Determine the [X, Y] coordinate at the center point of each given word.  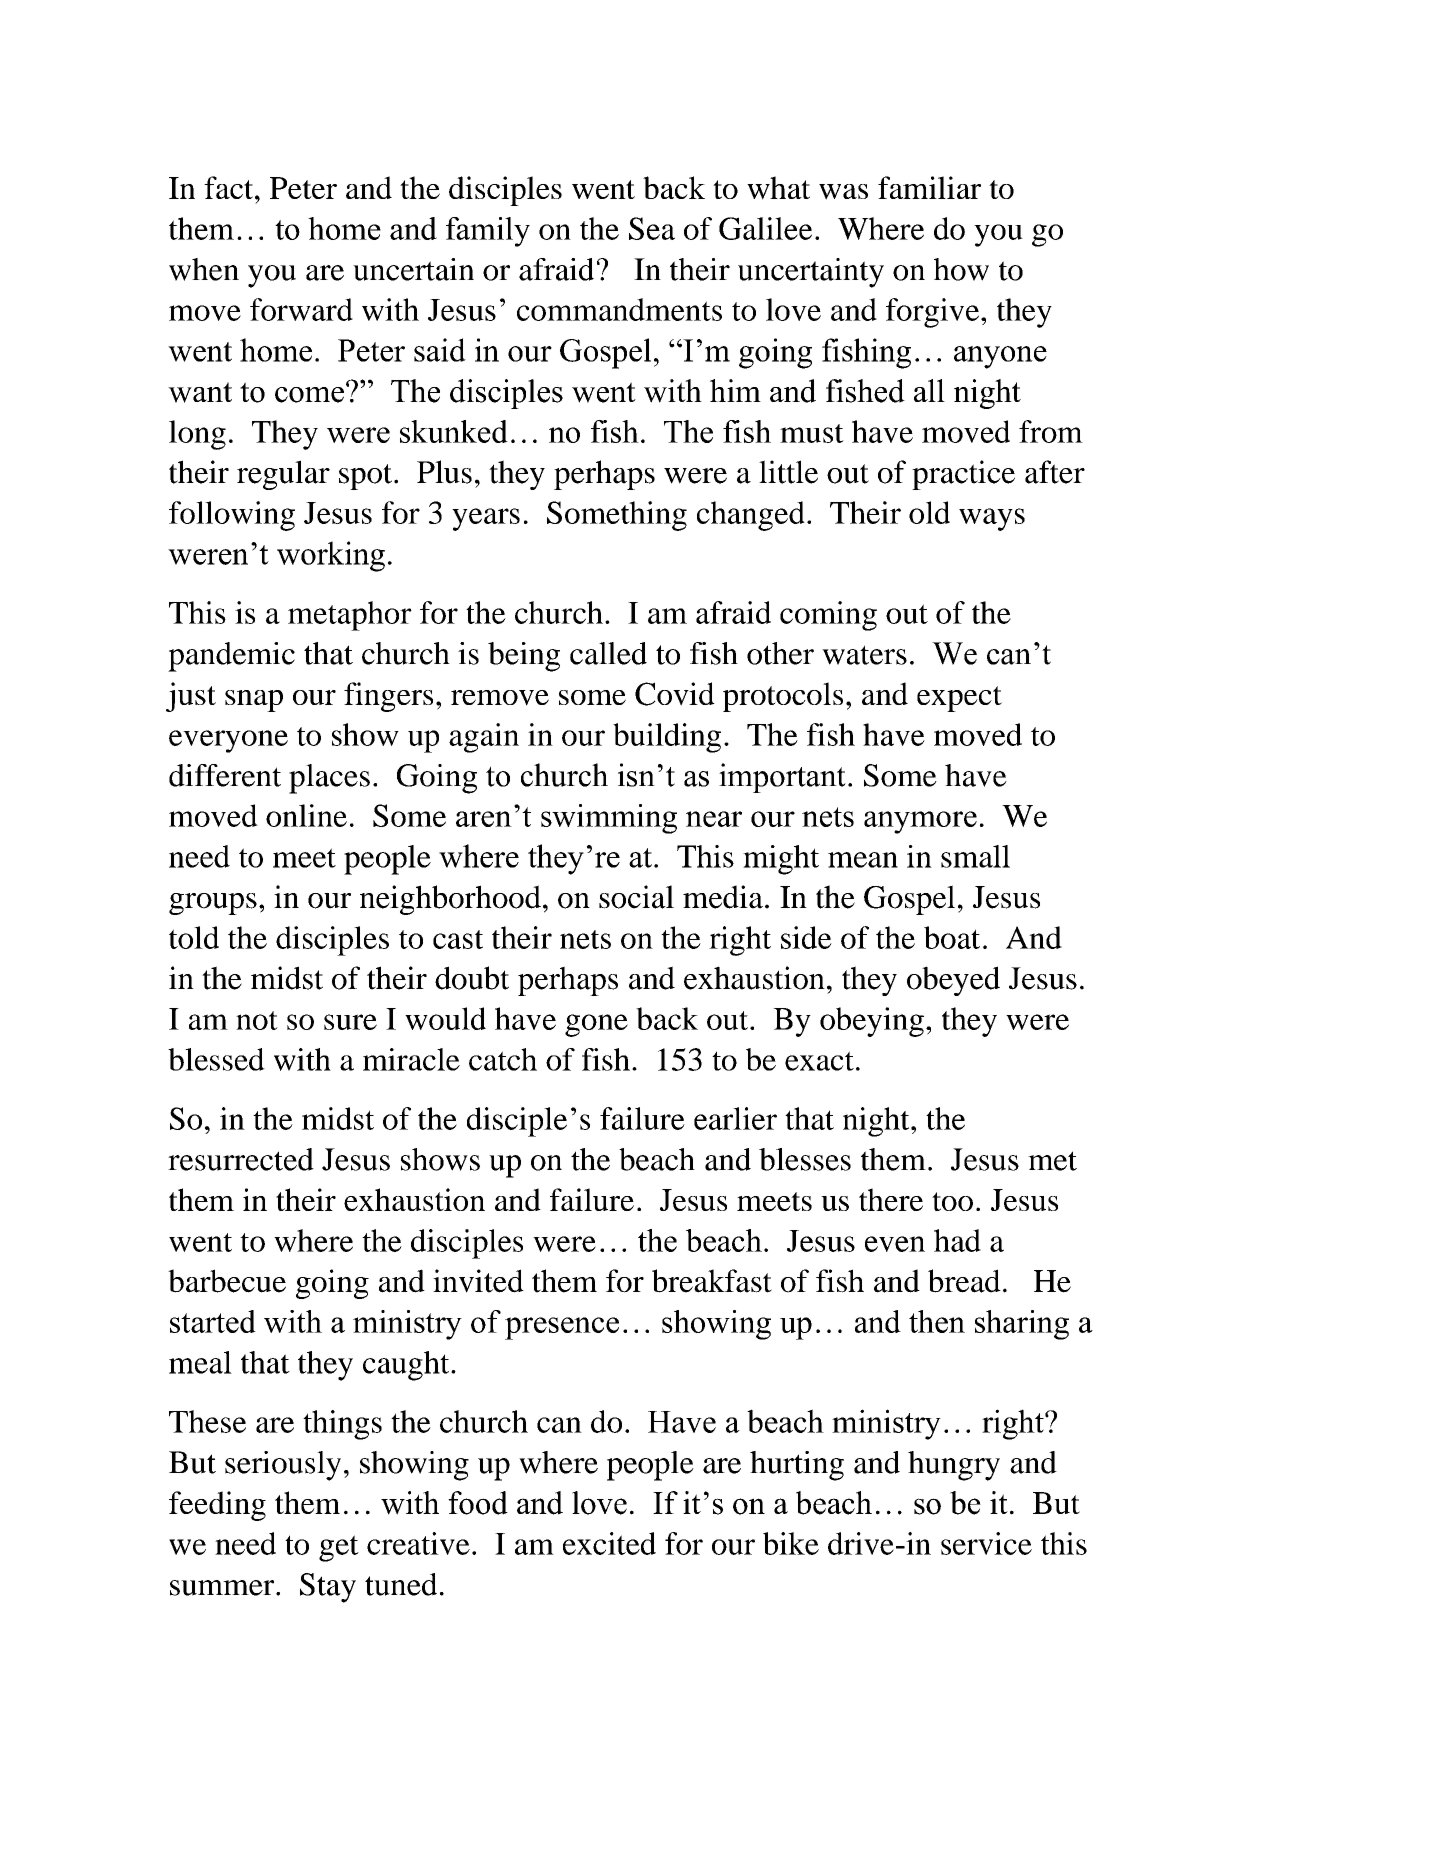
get [339, 1548]
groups [213, 904]
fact [230, 187]
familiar [929, 187]
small [975, 856]
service [986, 1543]
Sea [652, 228]
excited [609, 1543]
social [636, 897]
